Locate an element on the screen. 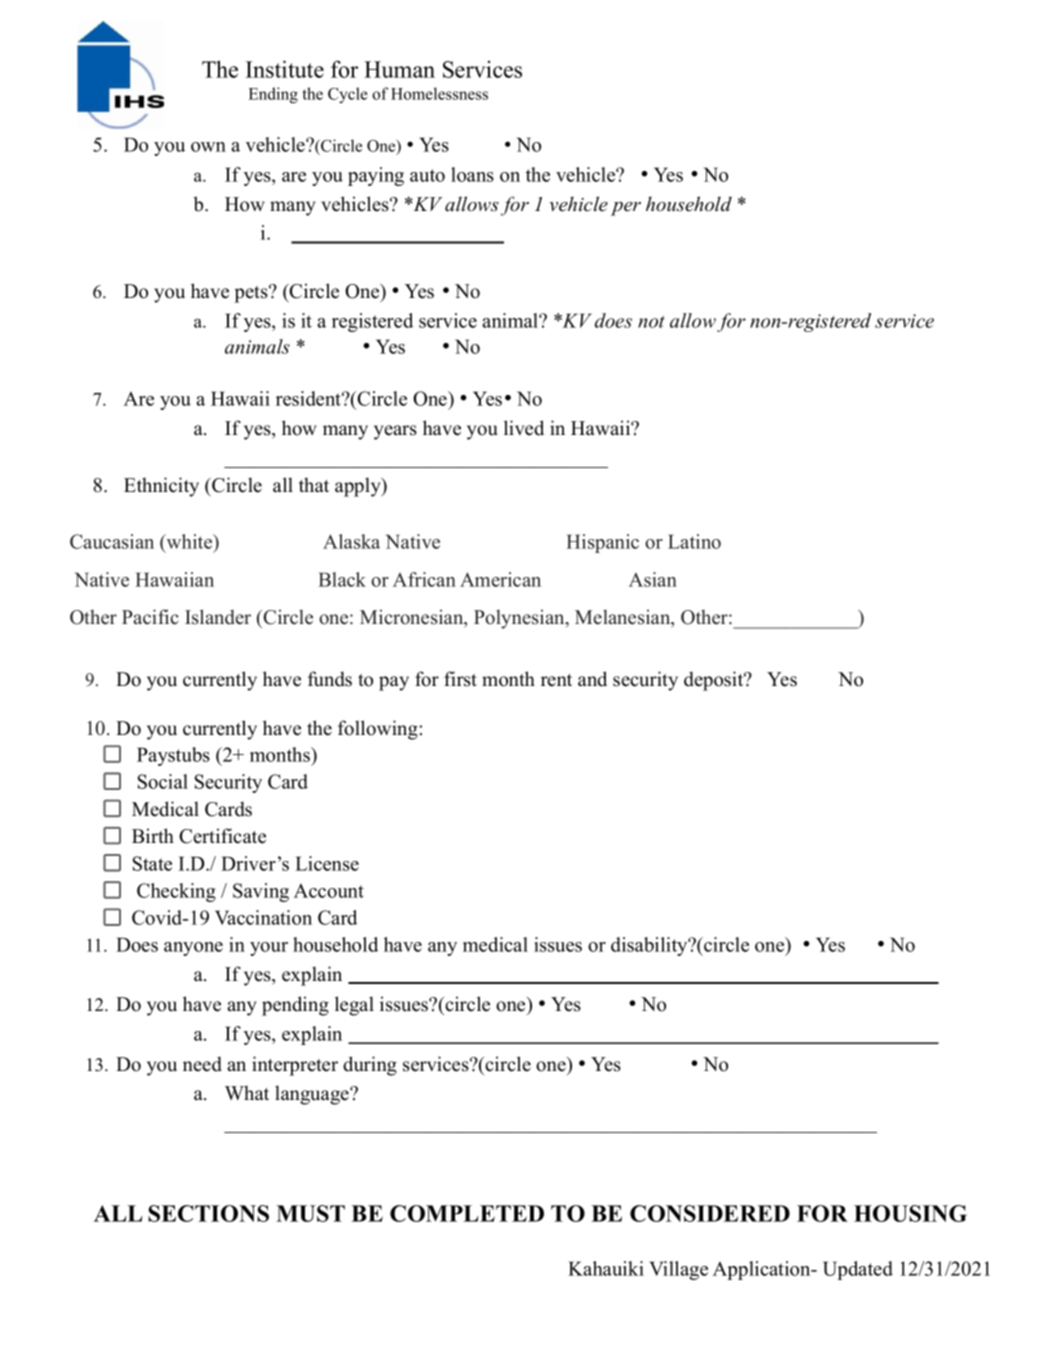 The image size is (1056, 1367). lived is located at coordinates (524, 428).
